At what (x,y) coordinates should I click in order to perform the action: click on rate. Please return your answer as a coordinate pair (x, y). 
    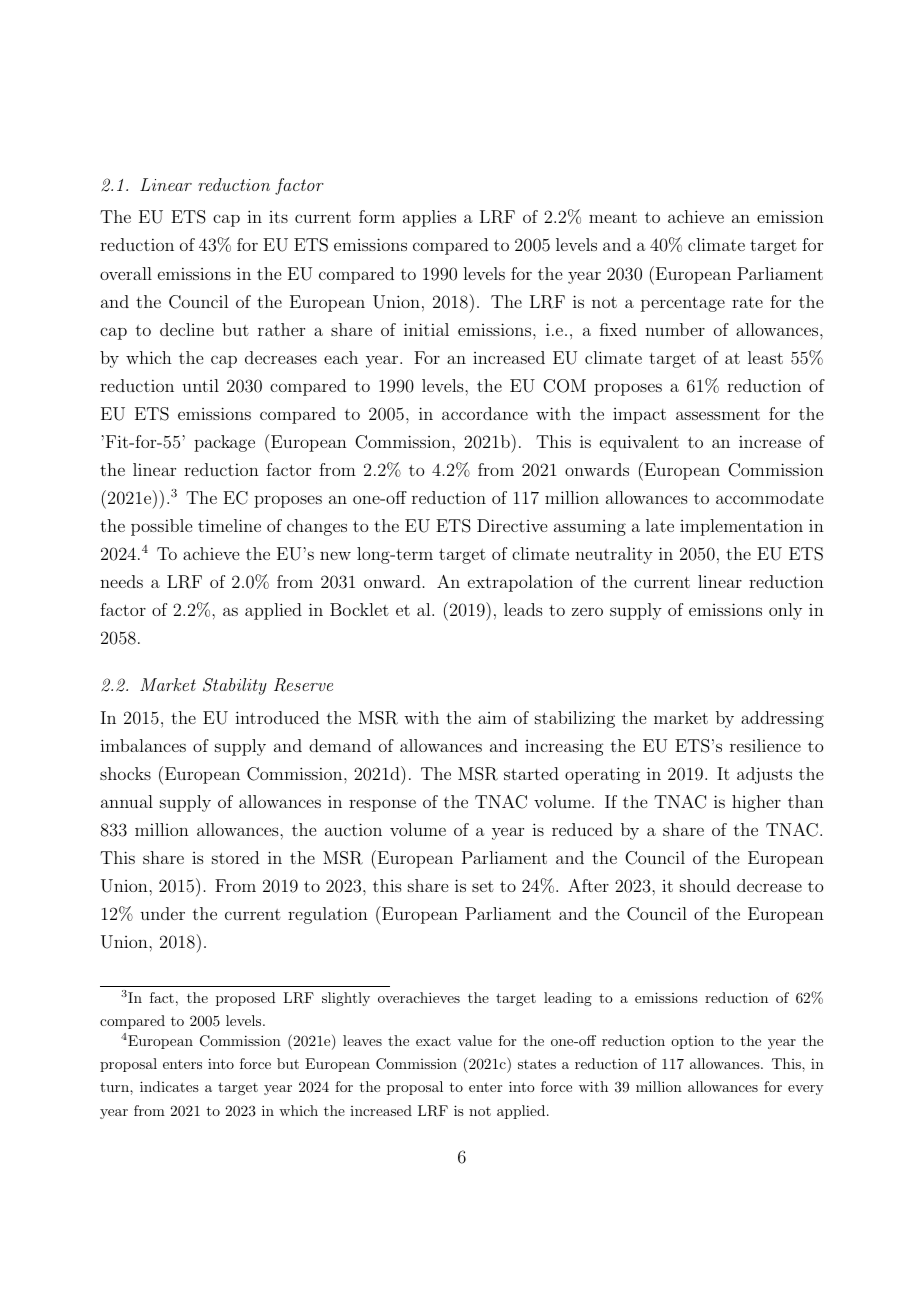
    Looking at the image, I should click on (747, 302).
